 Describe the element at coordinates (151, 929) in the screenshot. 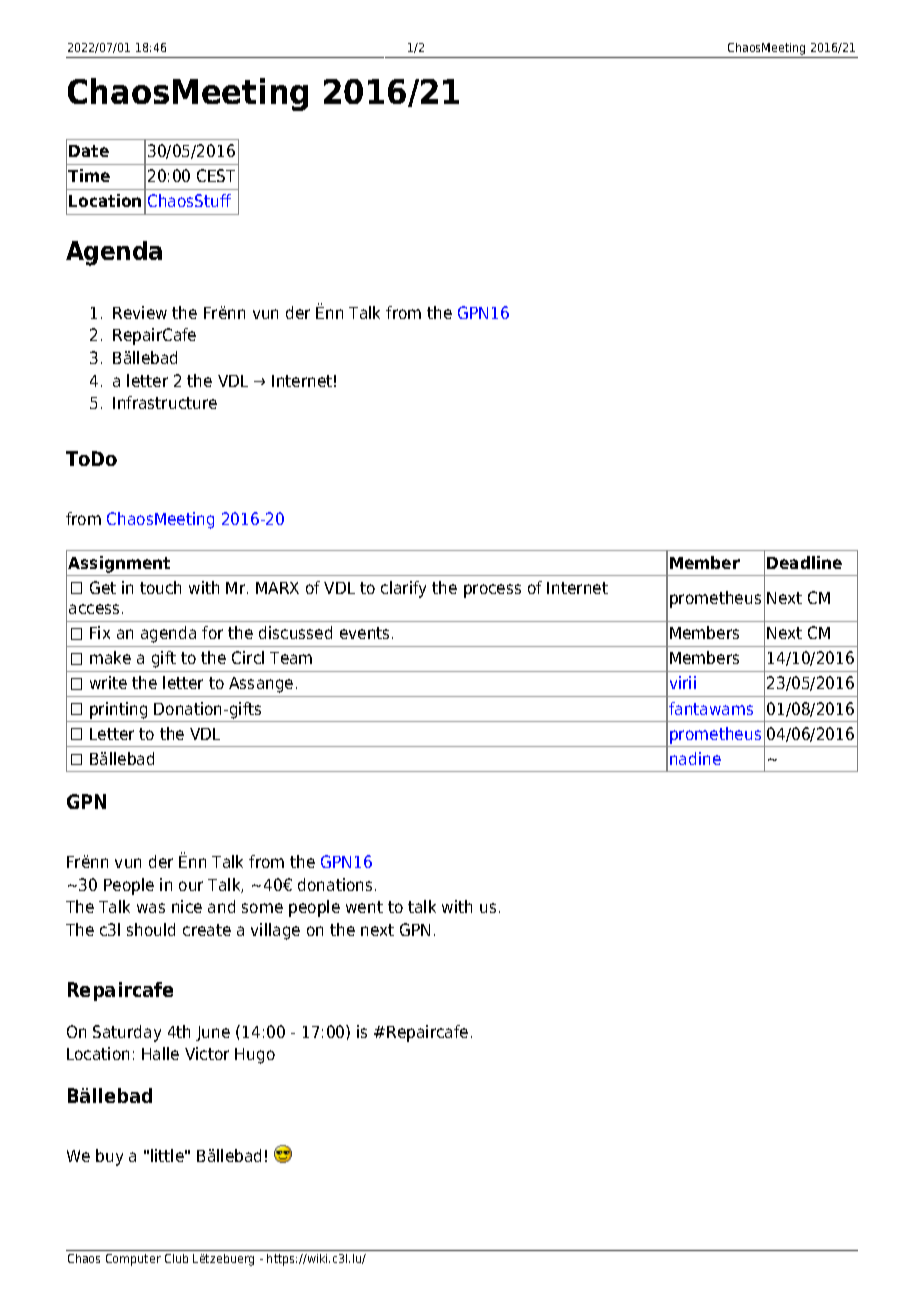

I see `should` at that location.
